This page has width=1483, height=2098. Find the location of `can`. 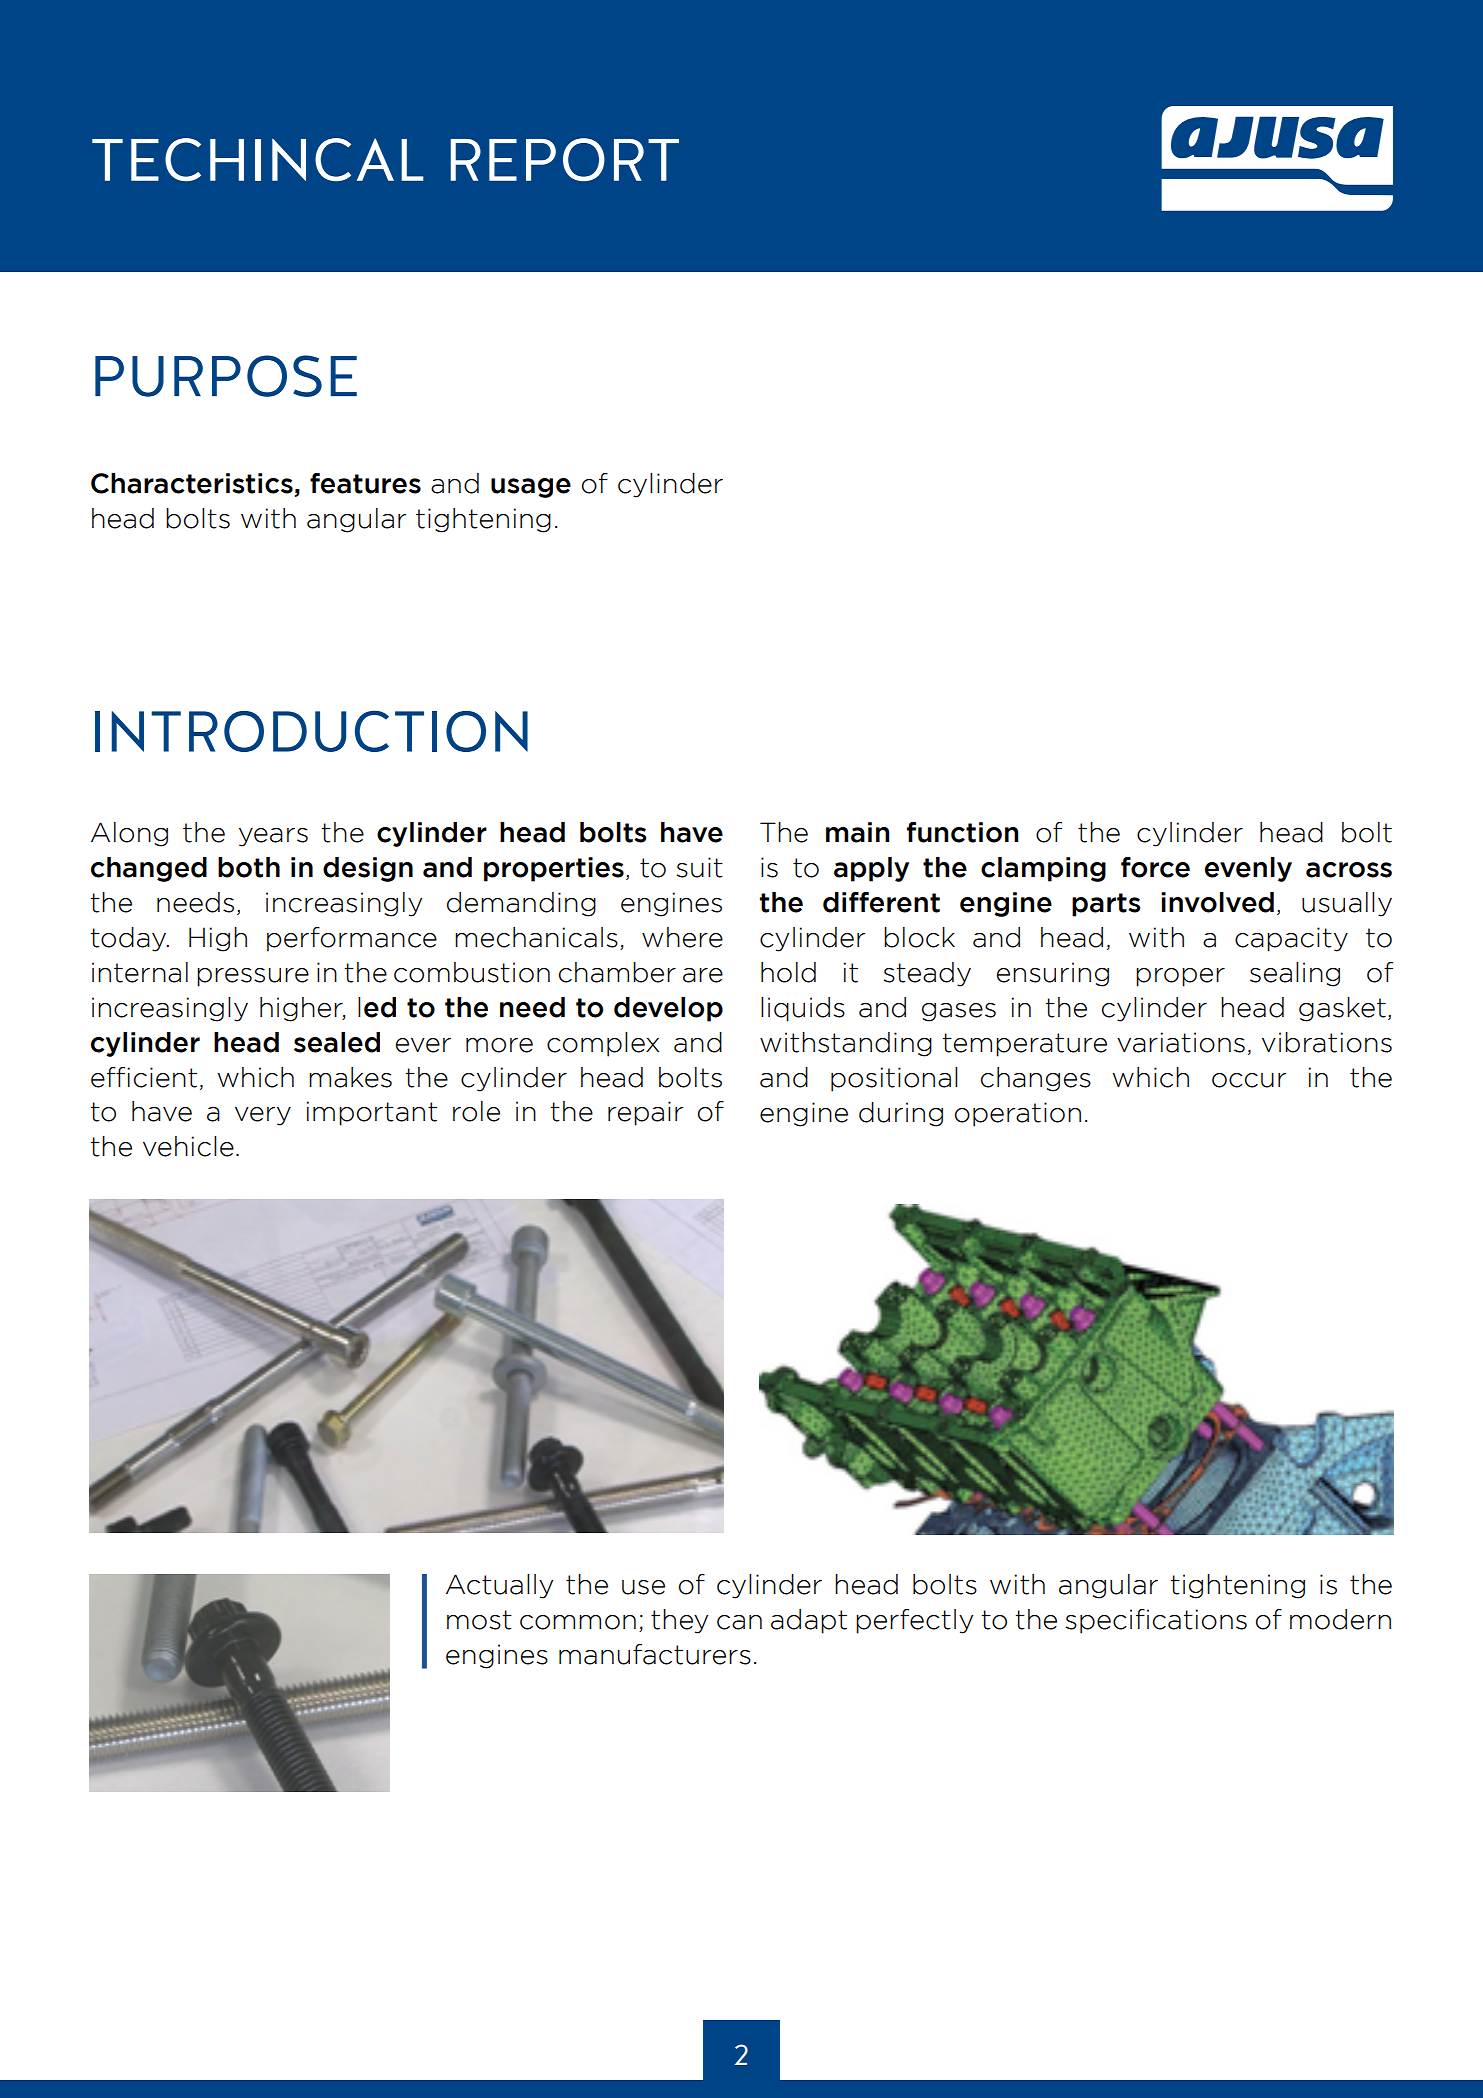

can is located at coordinates (739, 1622).
